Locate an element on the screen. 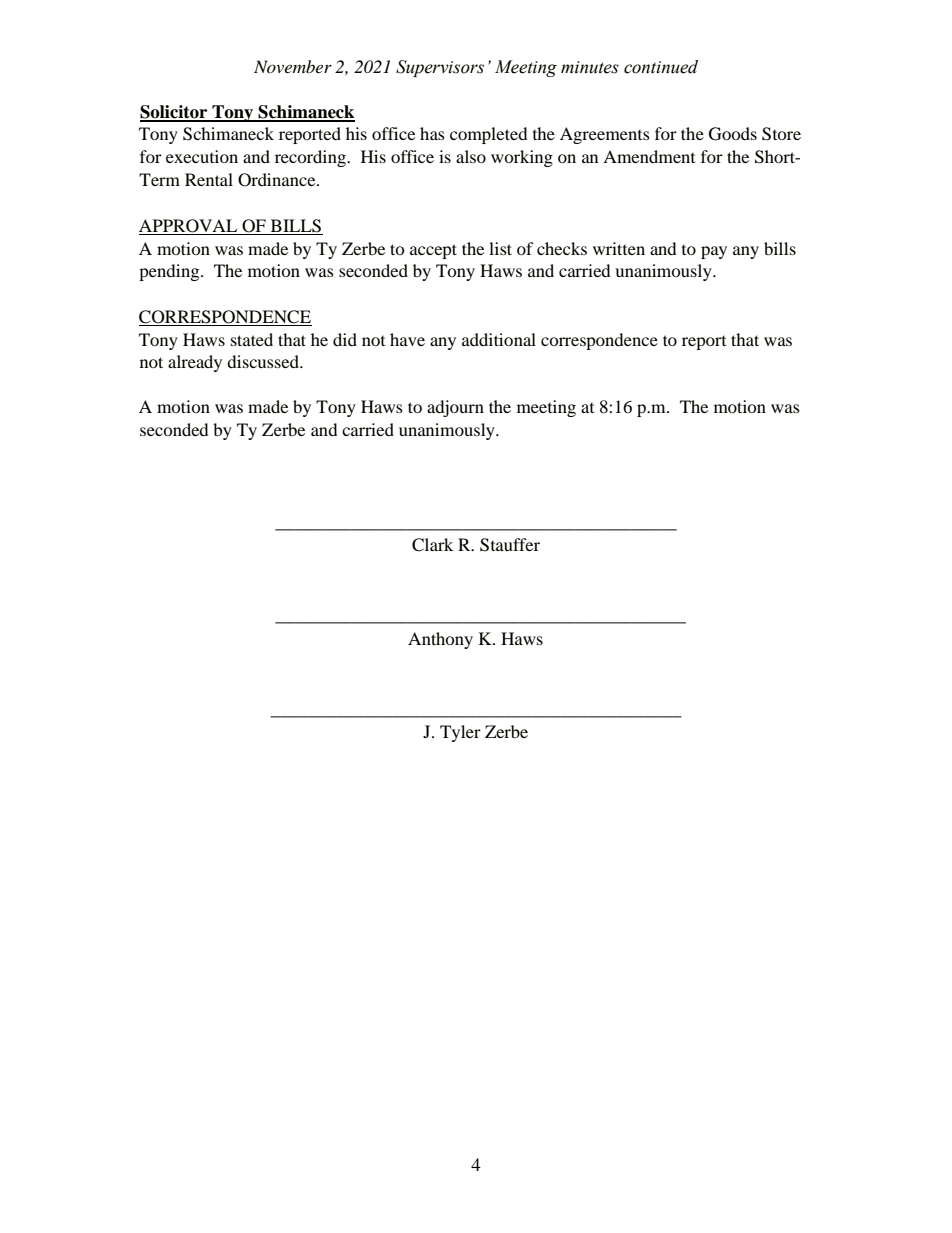  continued is located at coordinates (661, 67).
